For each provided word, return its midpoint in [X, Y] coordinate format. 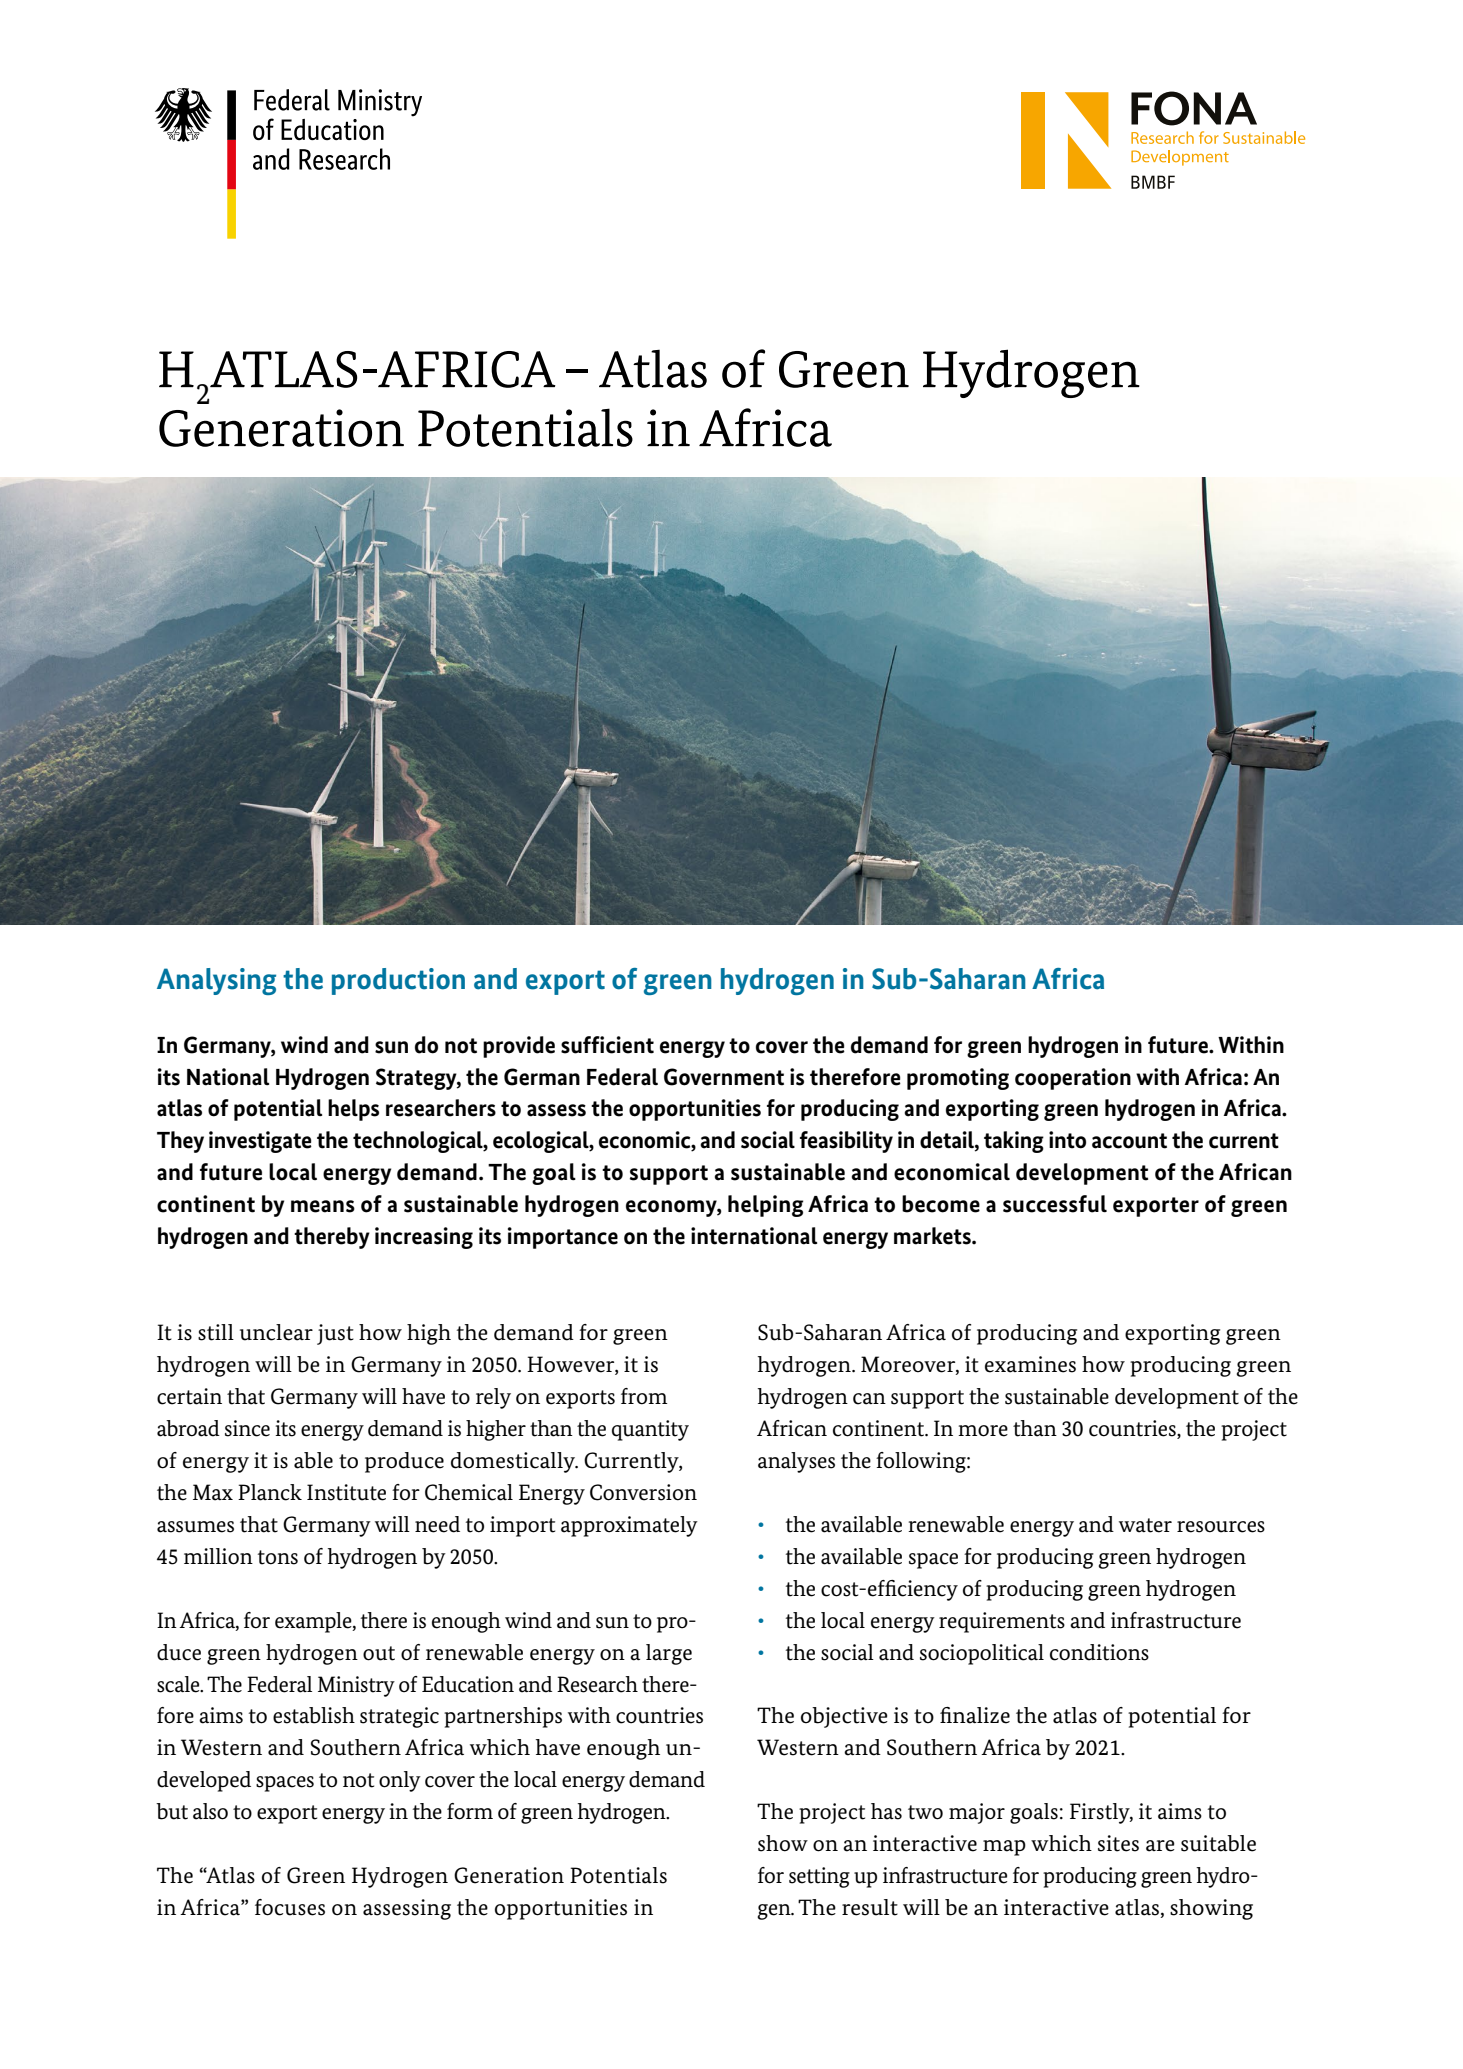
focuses [290, 1907]
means [323, 1206]
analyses [796, 1462]
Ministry [356, 1686]
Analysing [216, 981]
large [669, 1654]
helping [765, 1206]
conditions [1099, 1652]
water [1145, 1525]
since [247, 1428]
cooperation [1073, 1079]
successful [1055, 1204]
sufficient [607, 1045]
